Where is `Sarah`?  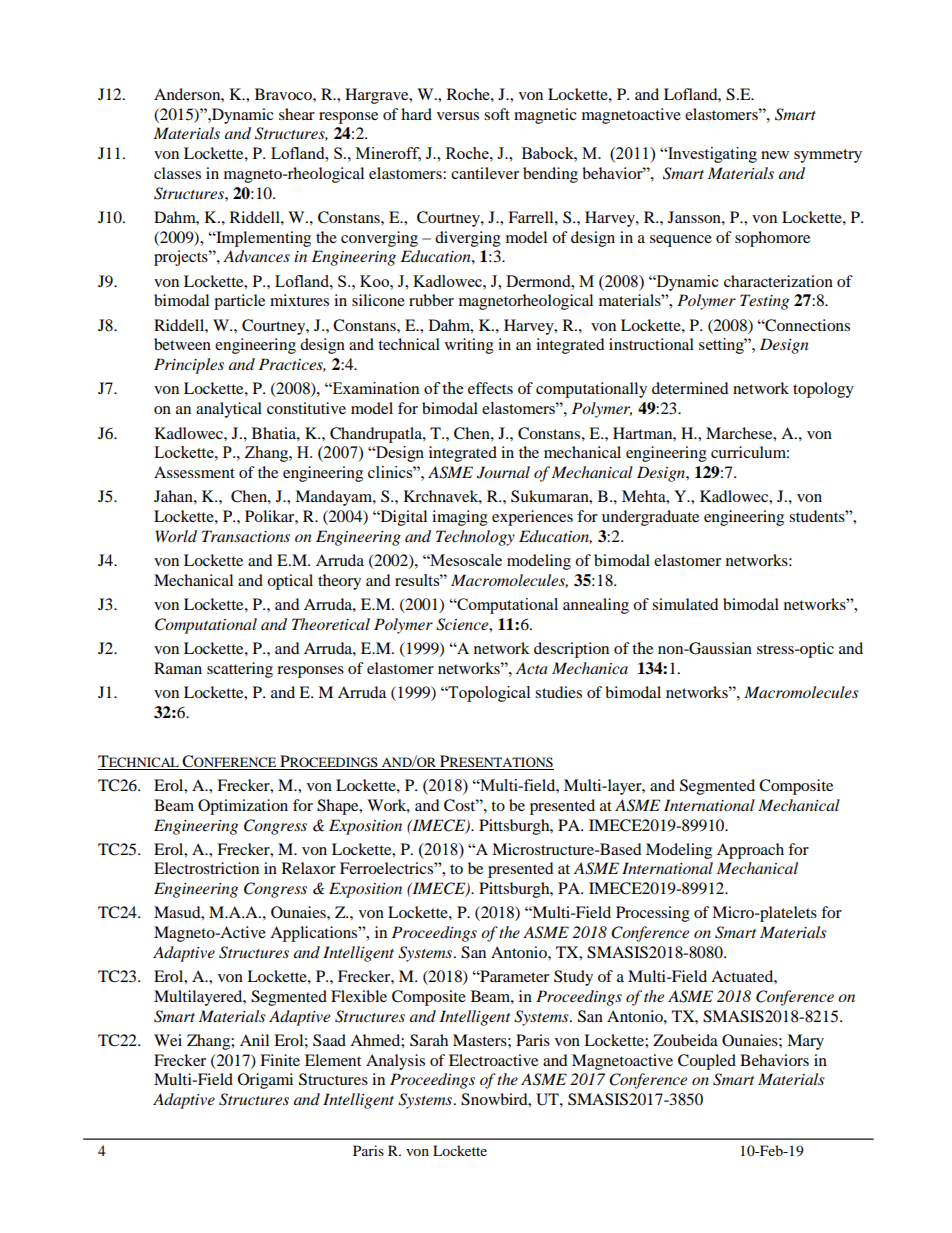
Sarah is located at coordinates (429, 1040).
